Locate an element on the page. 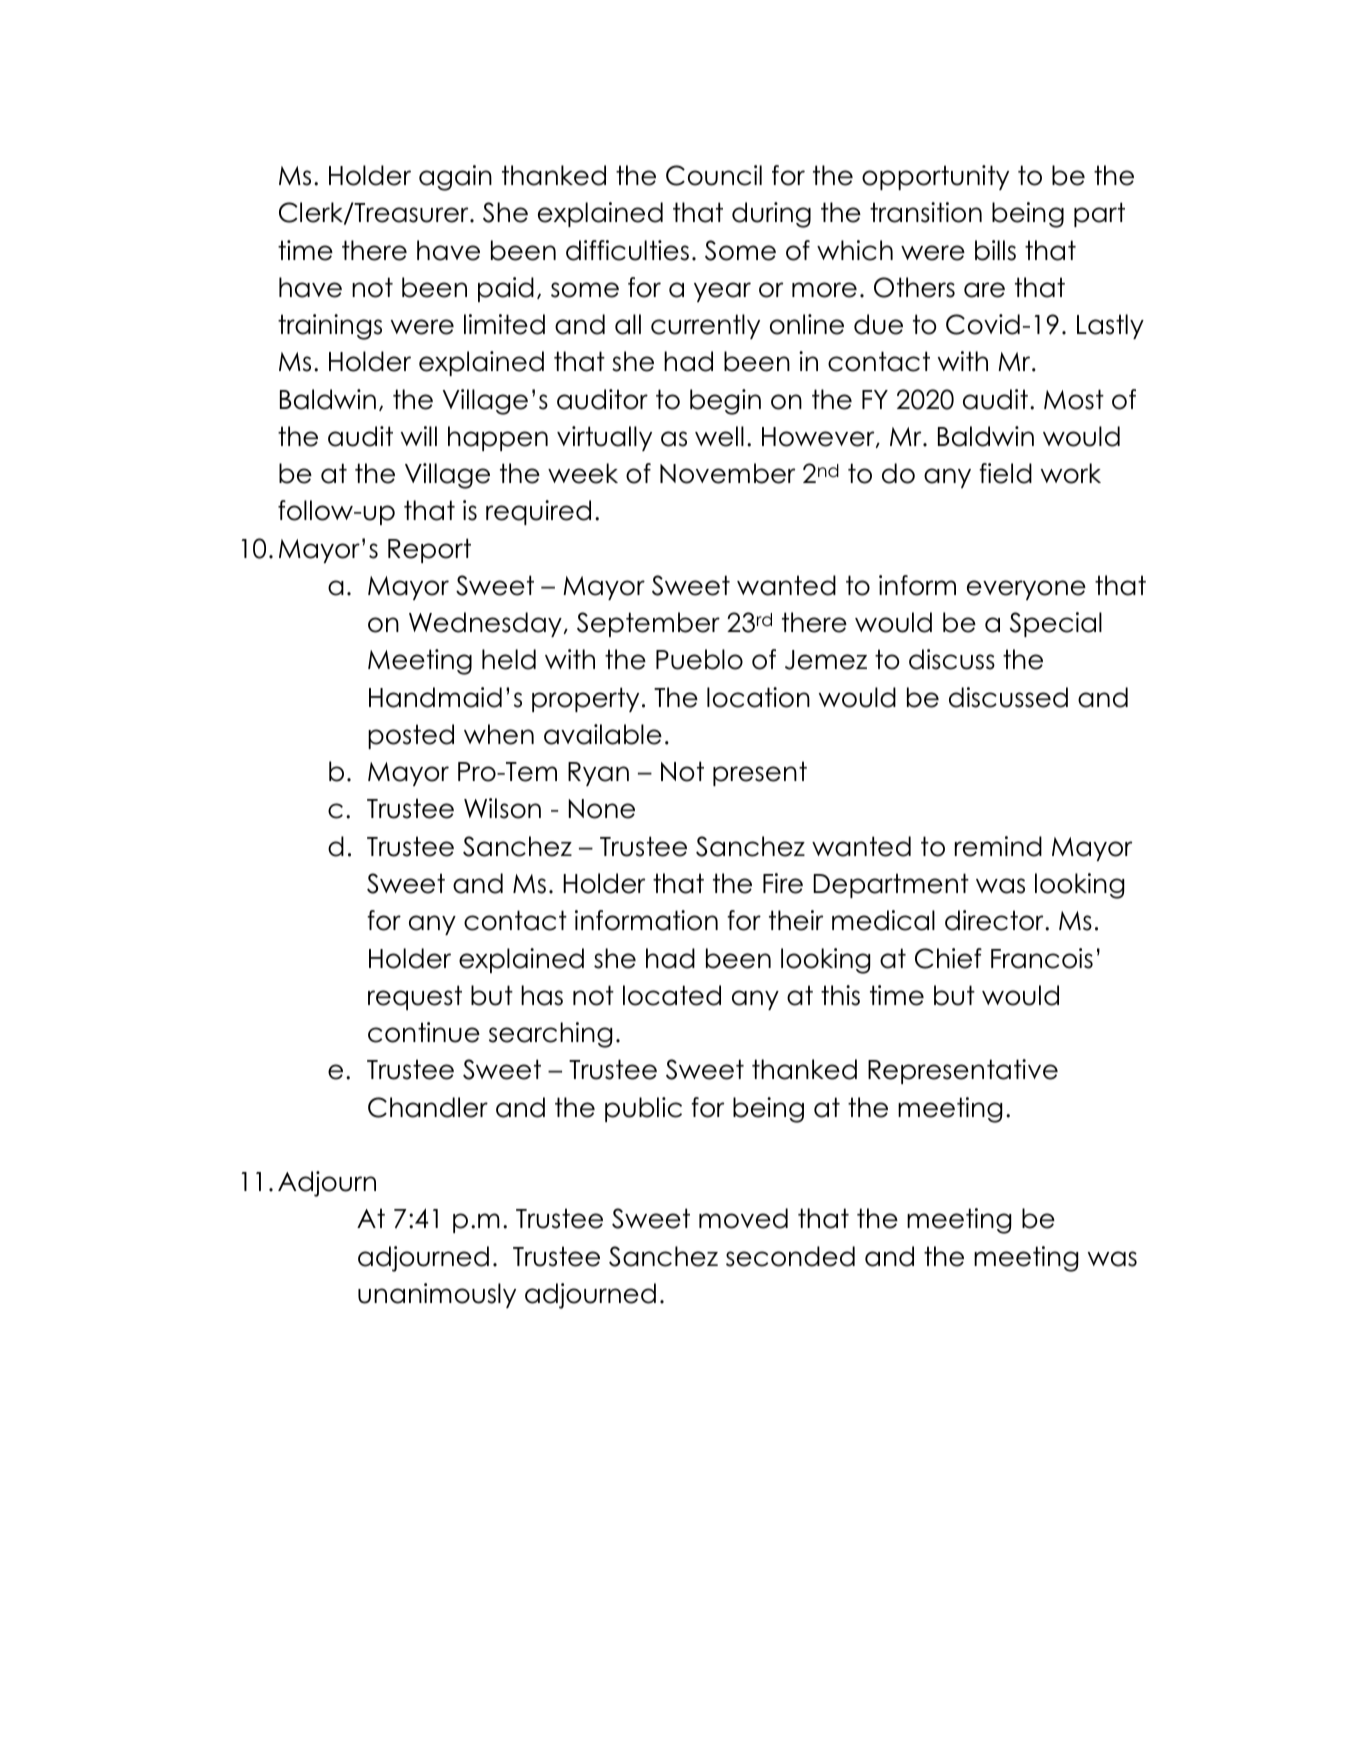  unanimously is located at coordinates (437, 1295).
